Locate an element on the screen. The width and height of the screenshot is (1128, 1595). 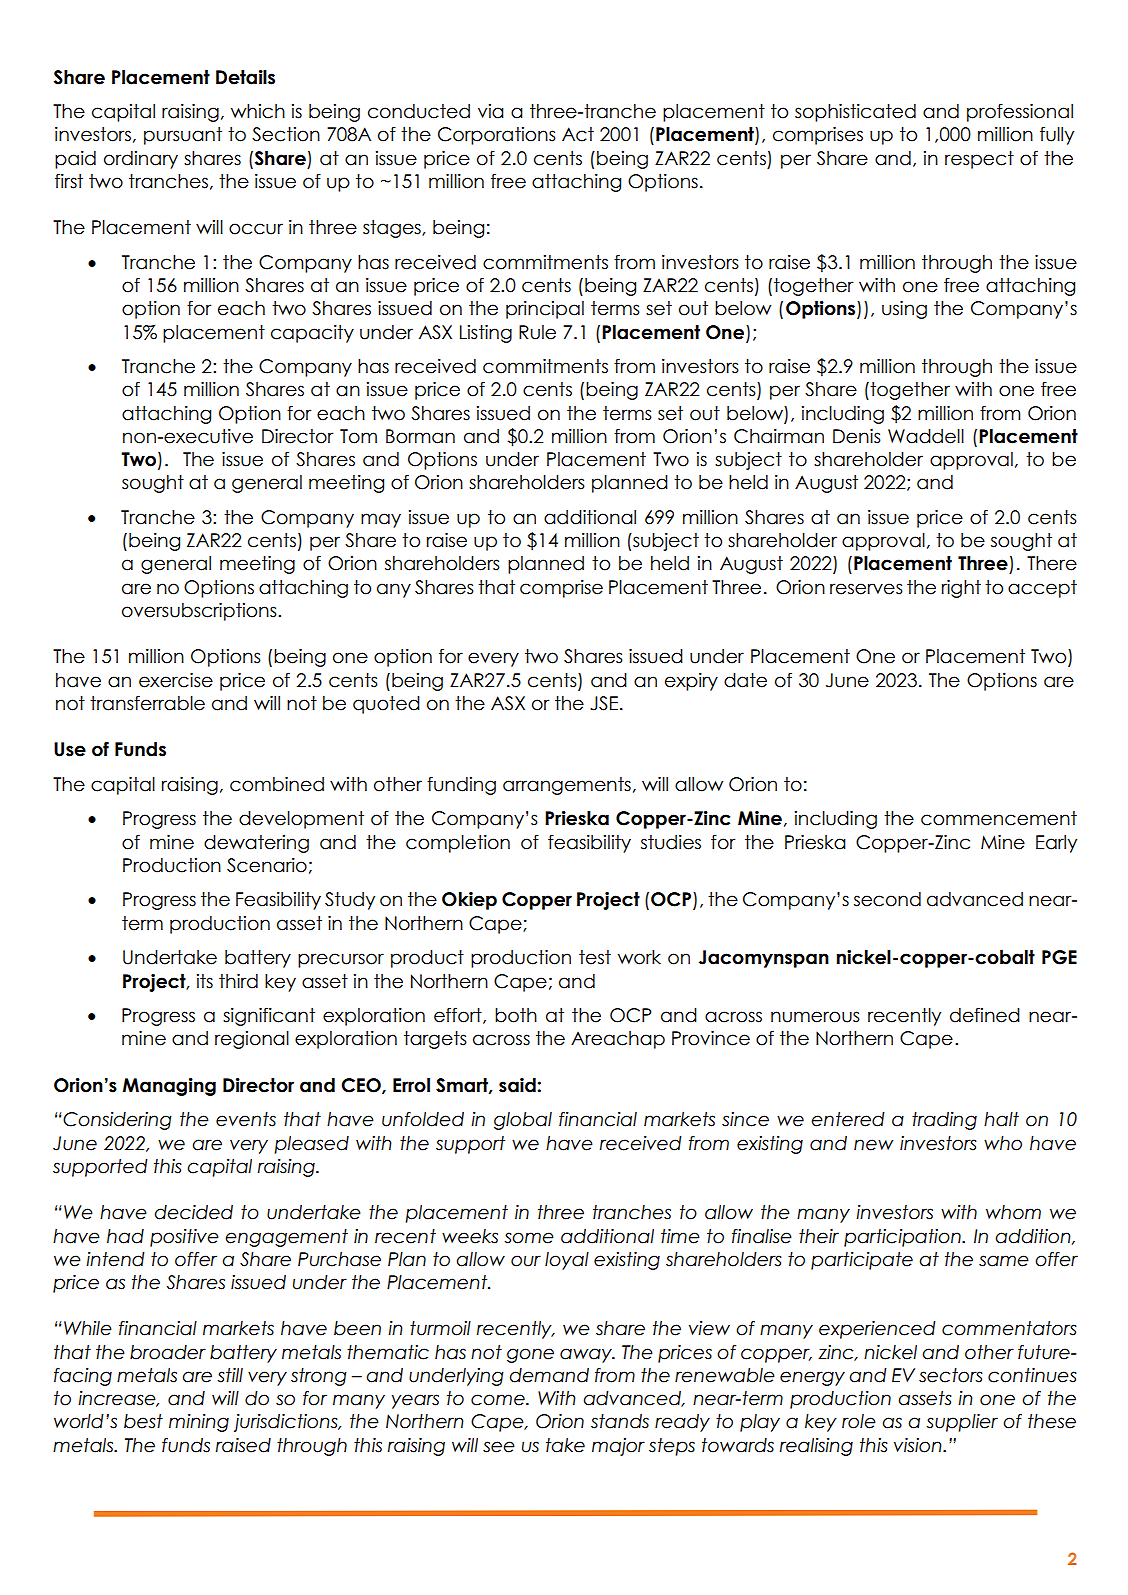
respect is located at coordinates (979, 160).
